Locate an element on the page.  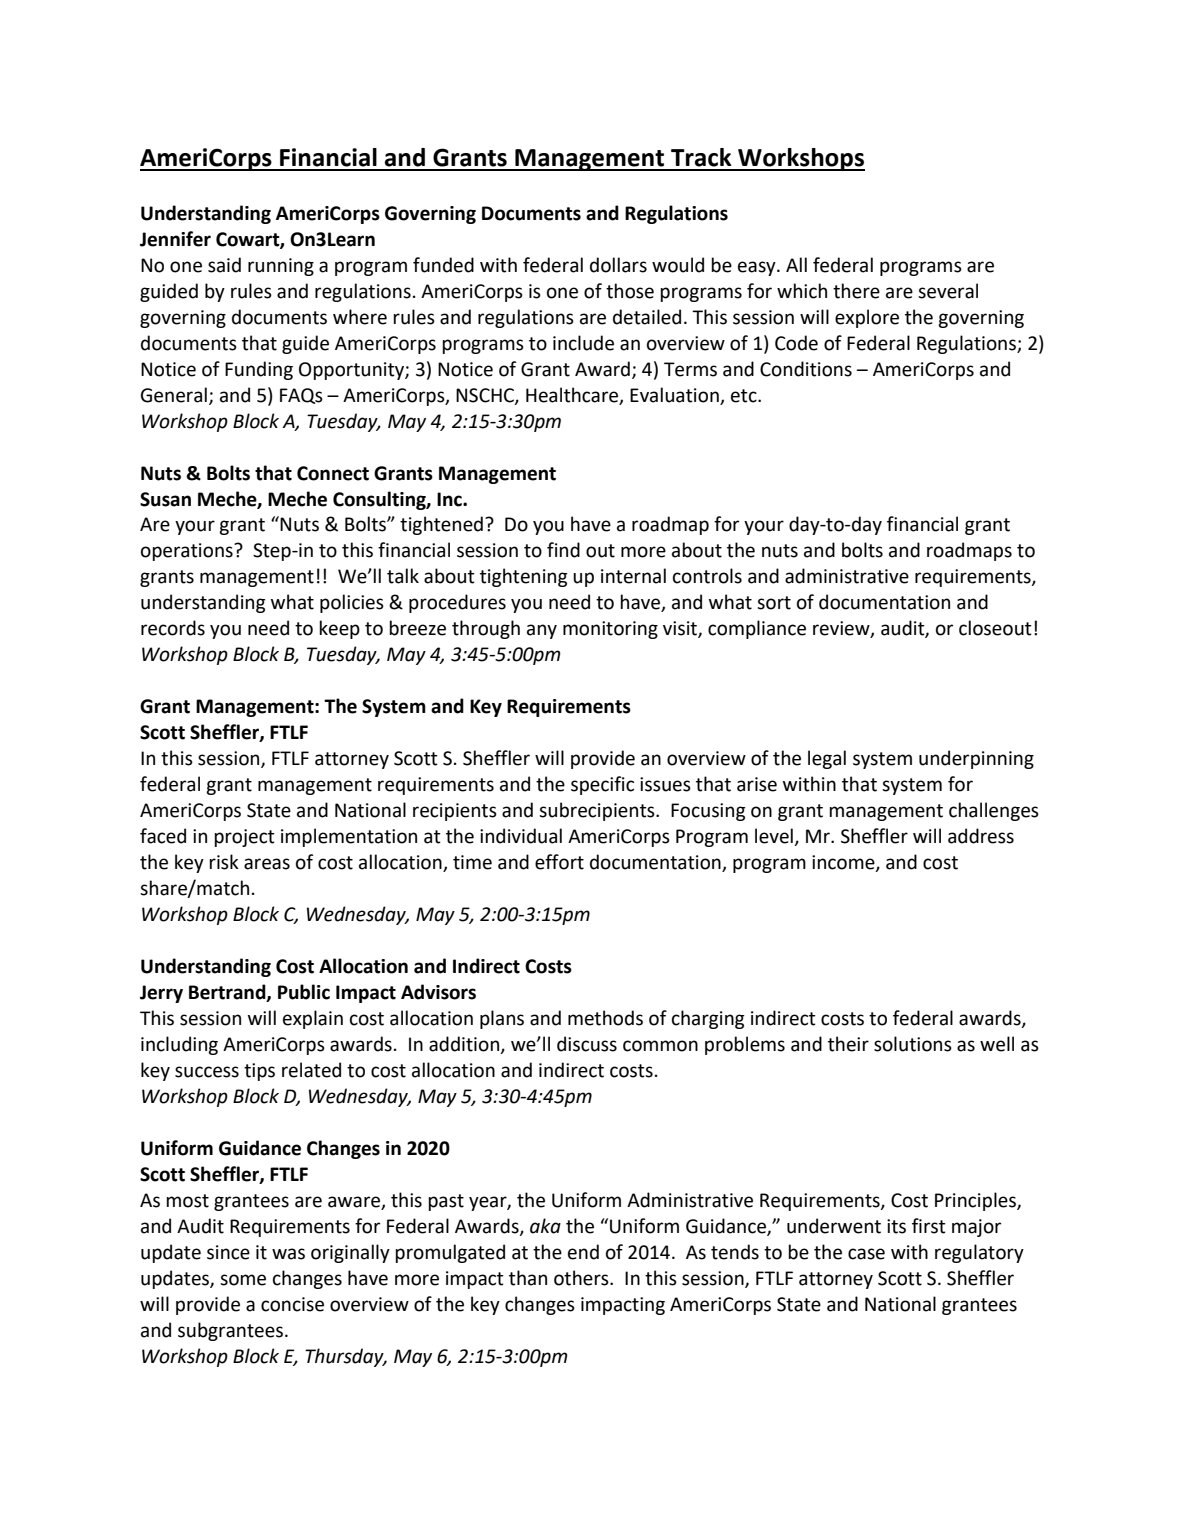
operations is located at coordinates (188, 552).
